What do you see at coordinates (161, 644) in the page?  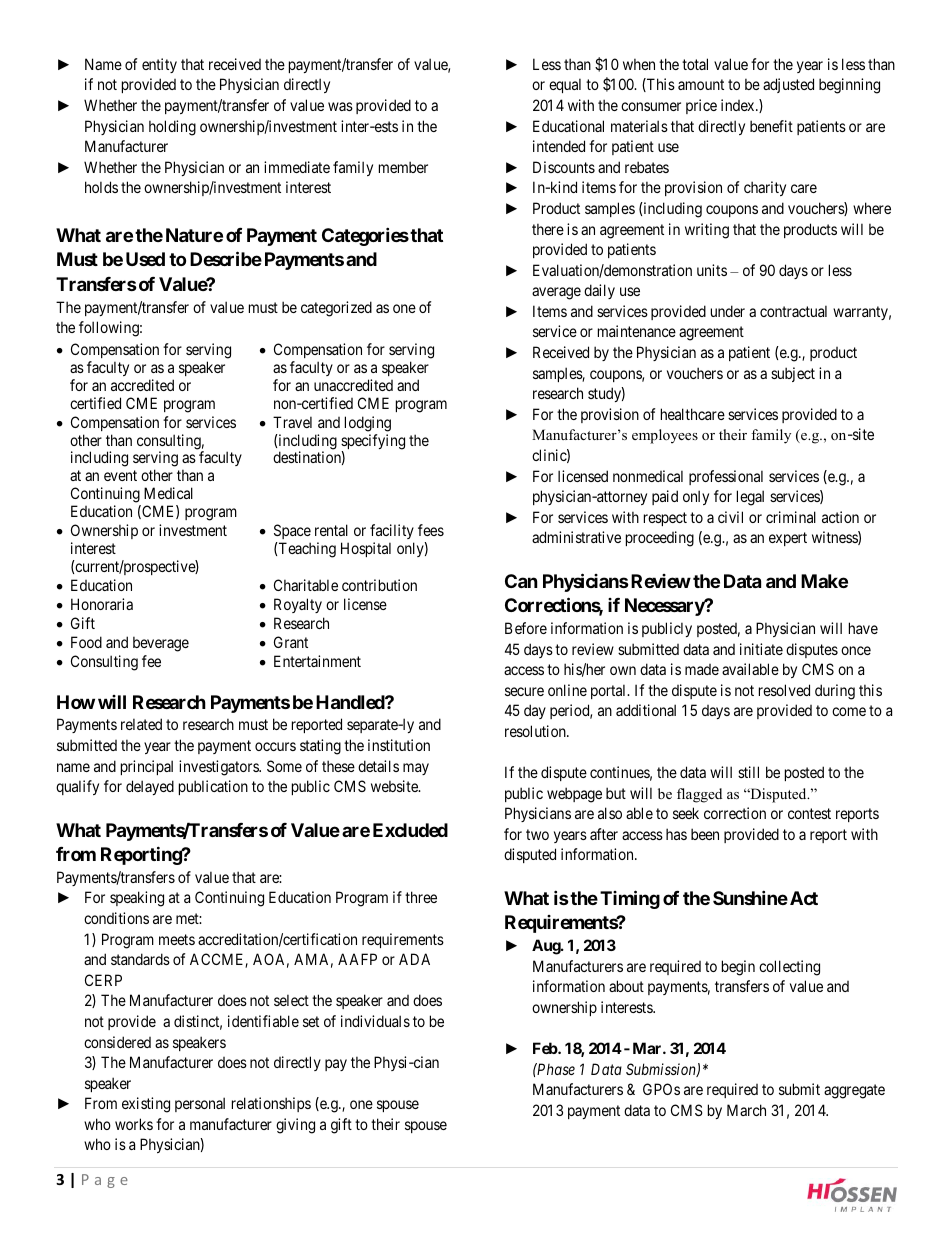 I see `beverage` at bounding box center [161, 644].
